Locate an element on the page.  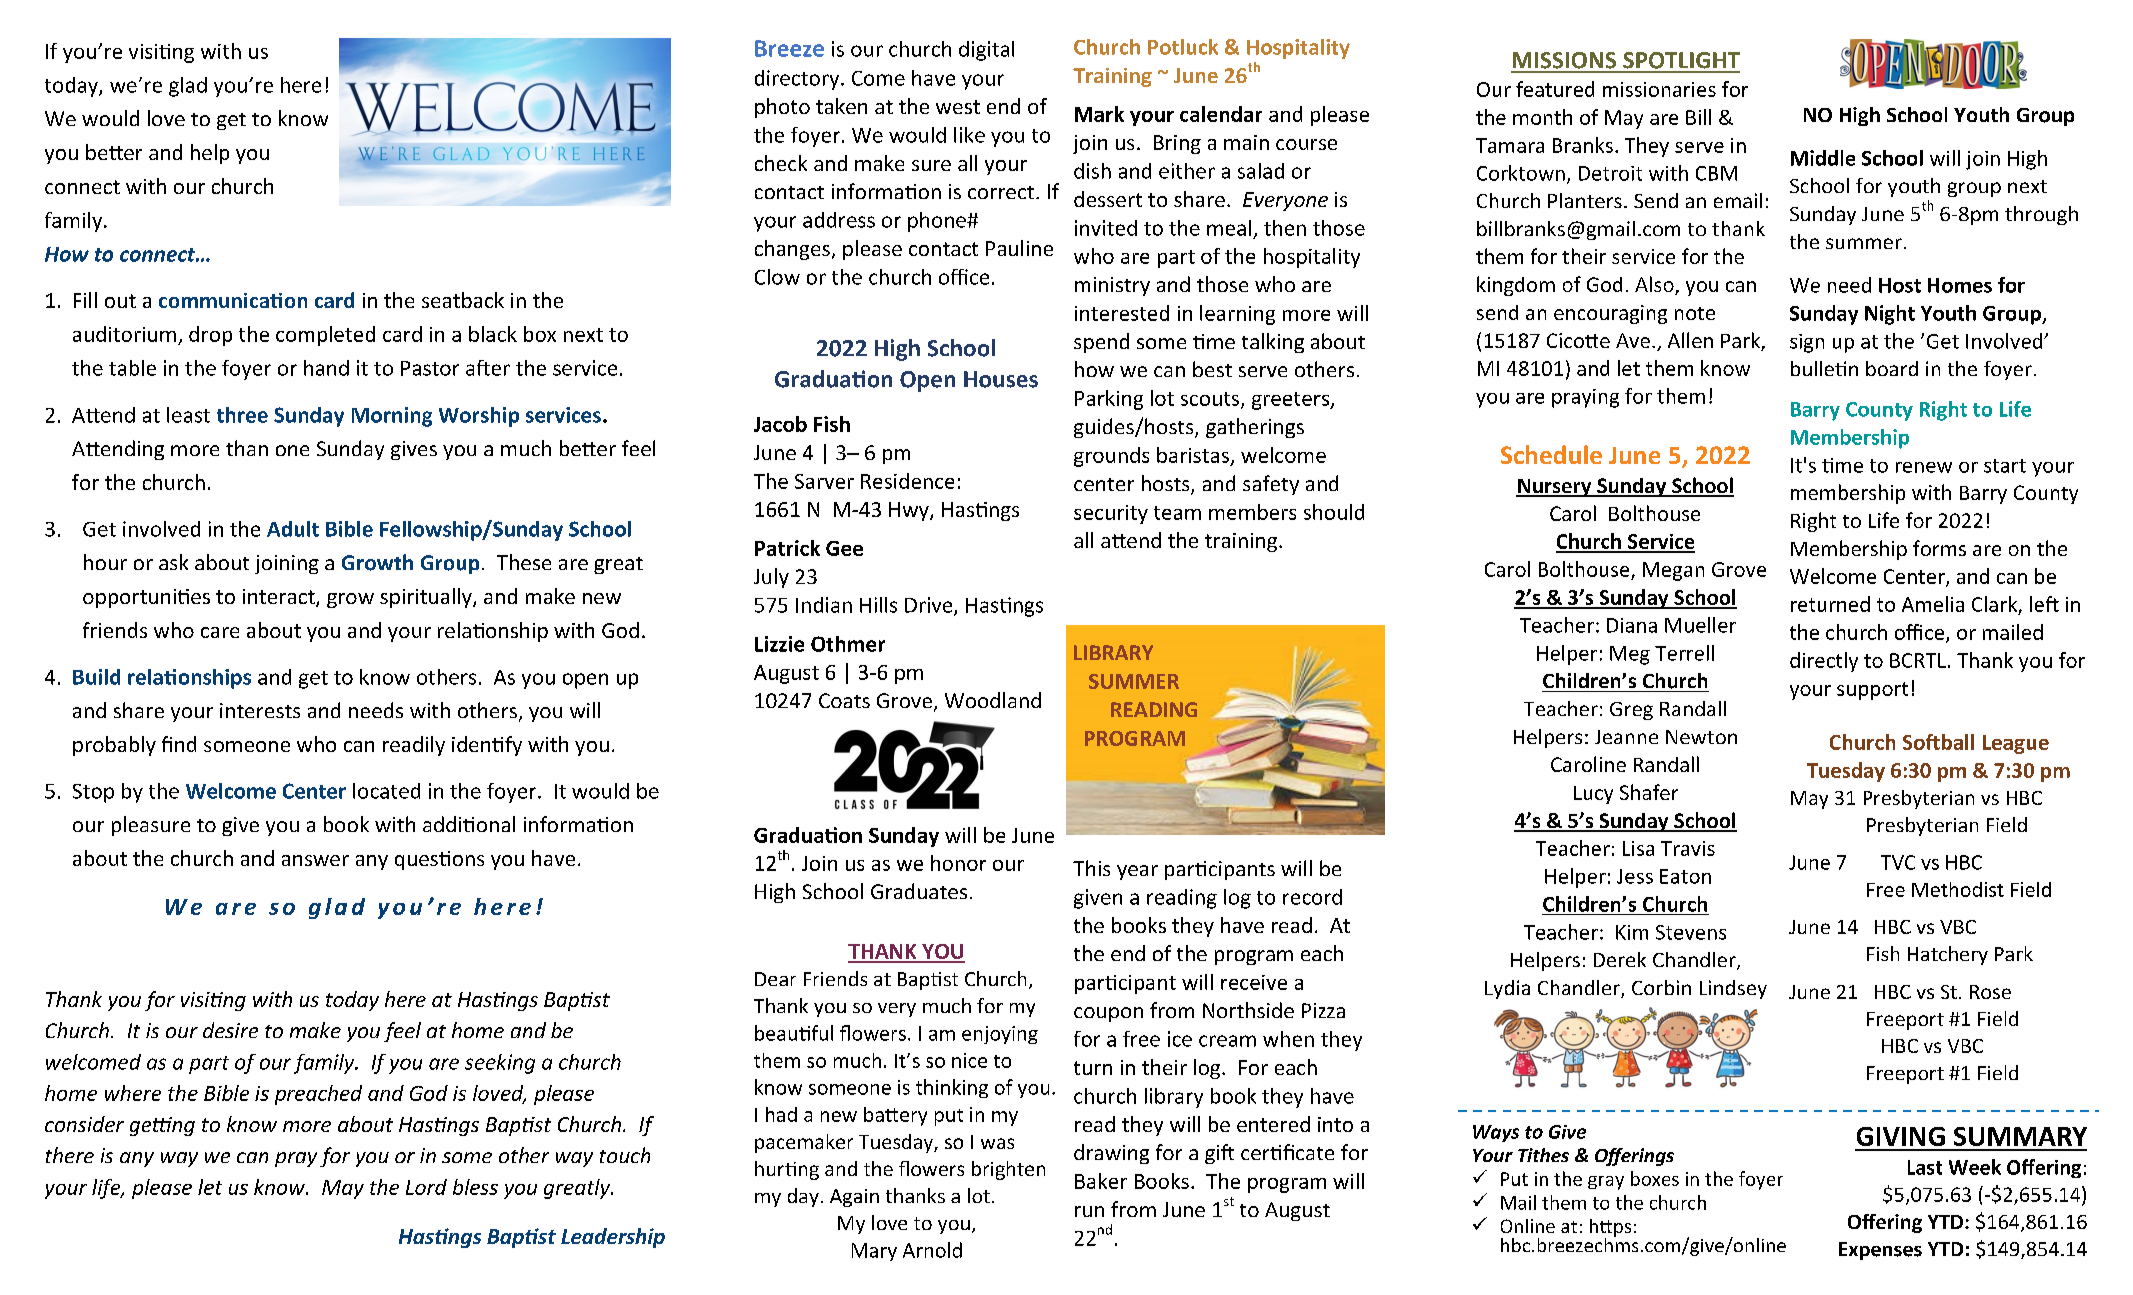
directly is located at coordinates (1824, 662).
